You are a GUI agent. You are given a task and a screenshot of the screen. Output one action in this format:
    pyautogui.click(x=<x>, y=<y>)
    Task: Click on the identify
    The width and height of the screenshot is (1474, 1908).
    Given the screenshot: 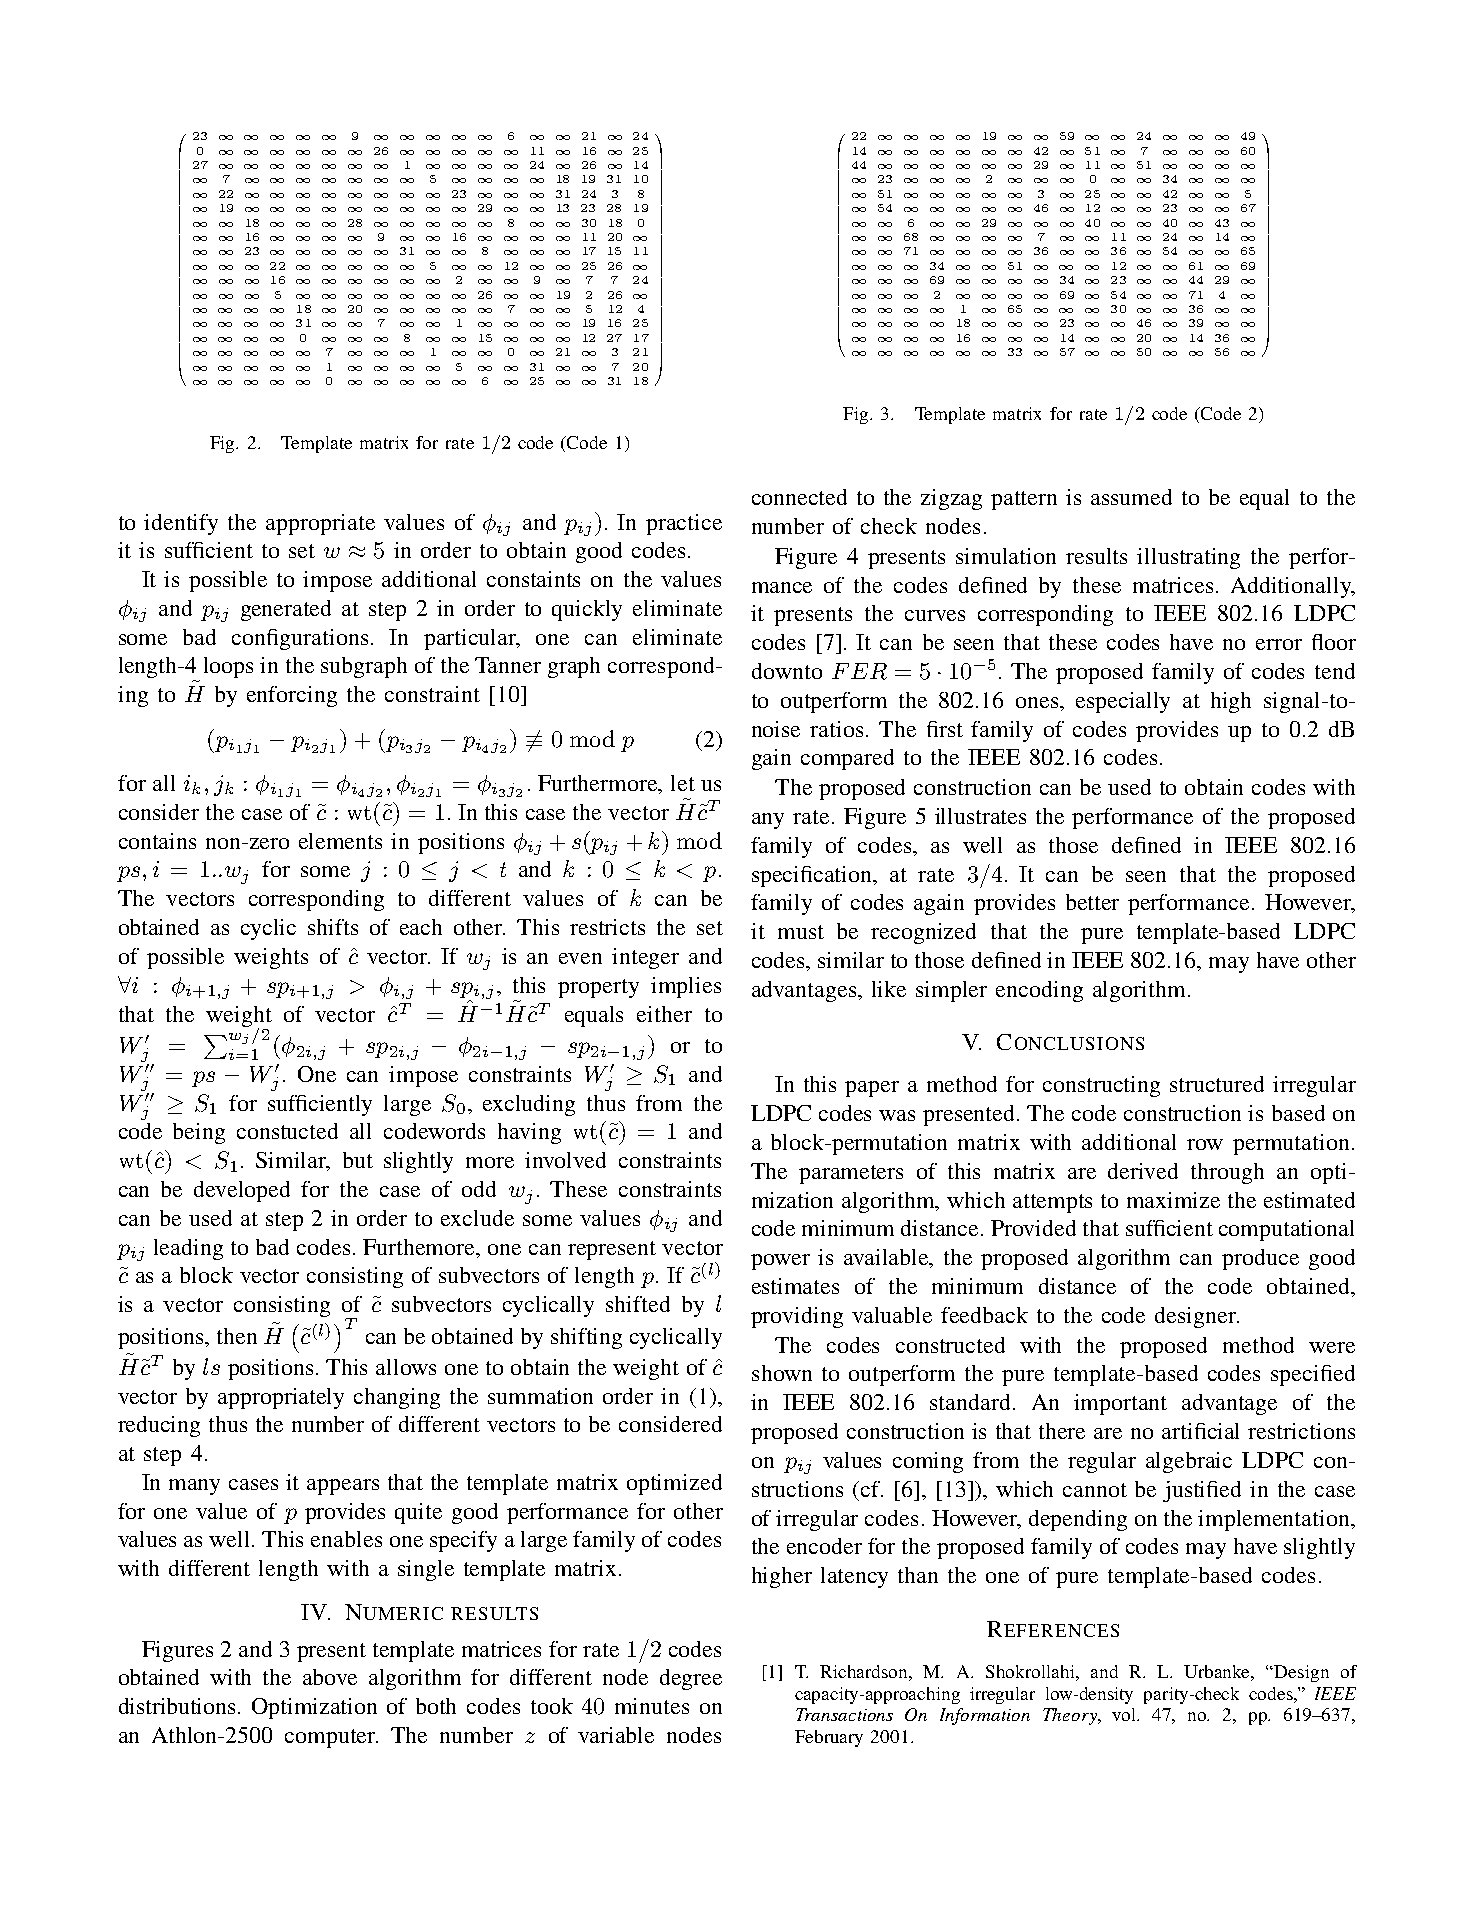 What is the action you would take?
    pyautogui.click(x=181, y=524)
